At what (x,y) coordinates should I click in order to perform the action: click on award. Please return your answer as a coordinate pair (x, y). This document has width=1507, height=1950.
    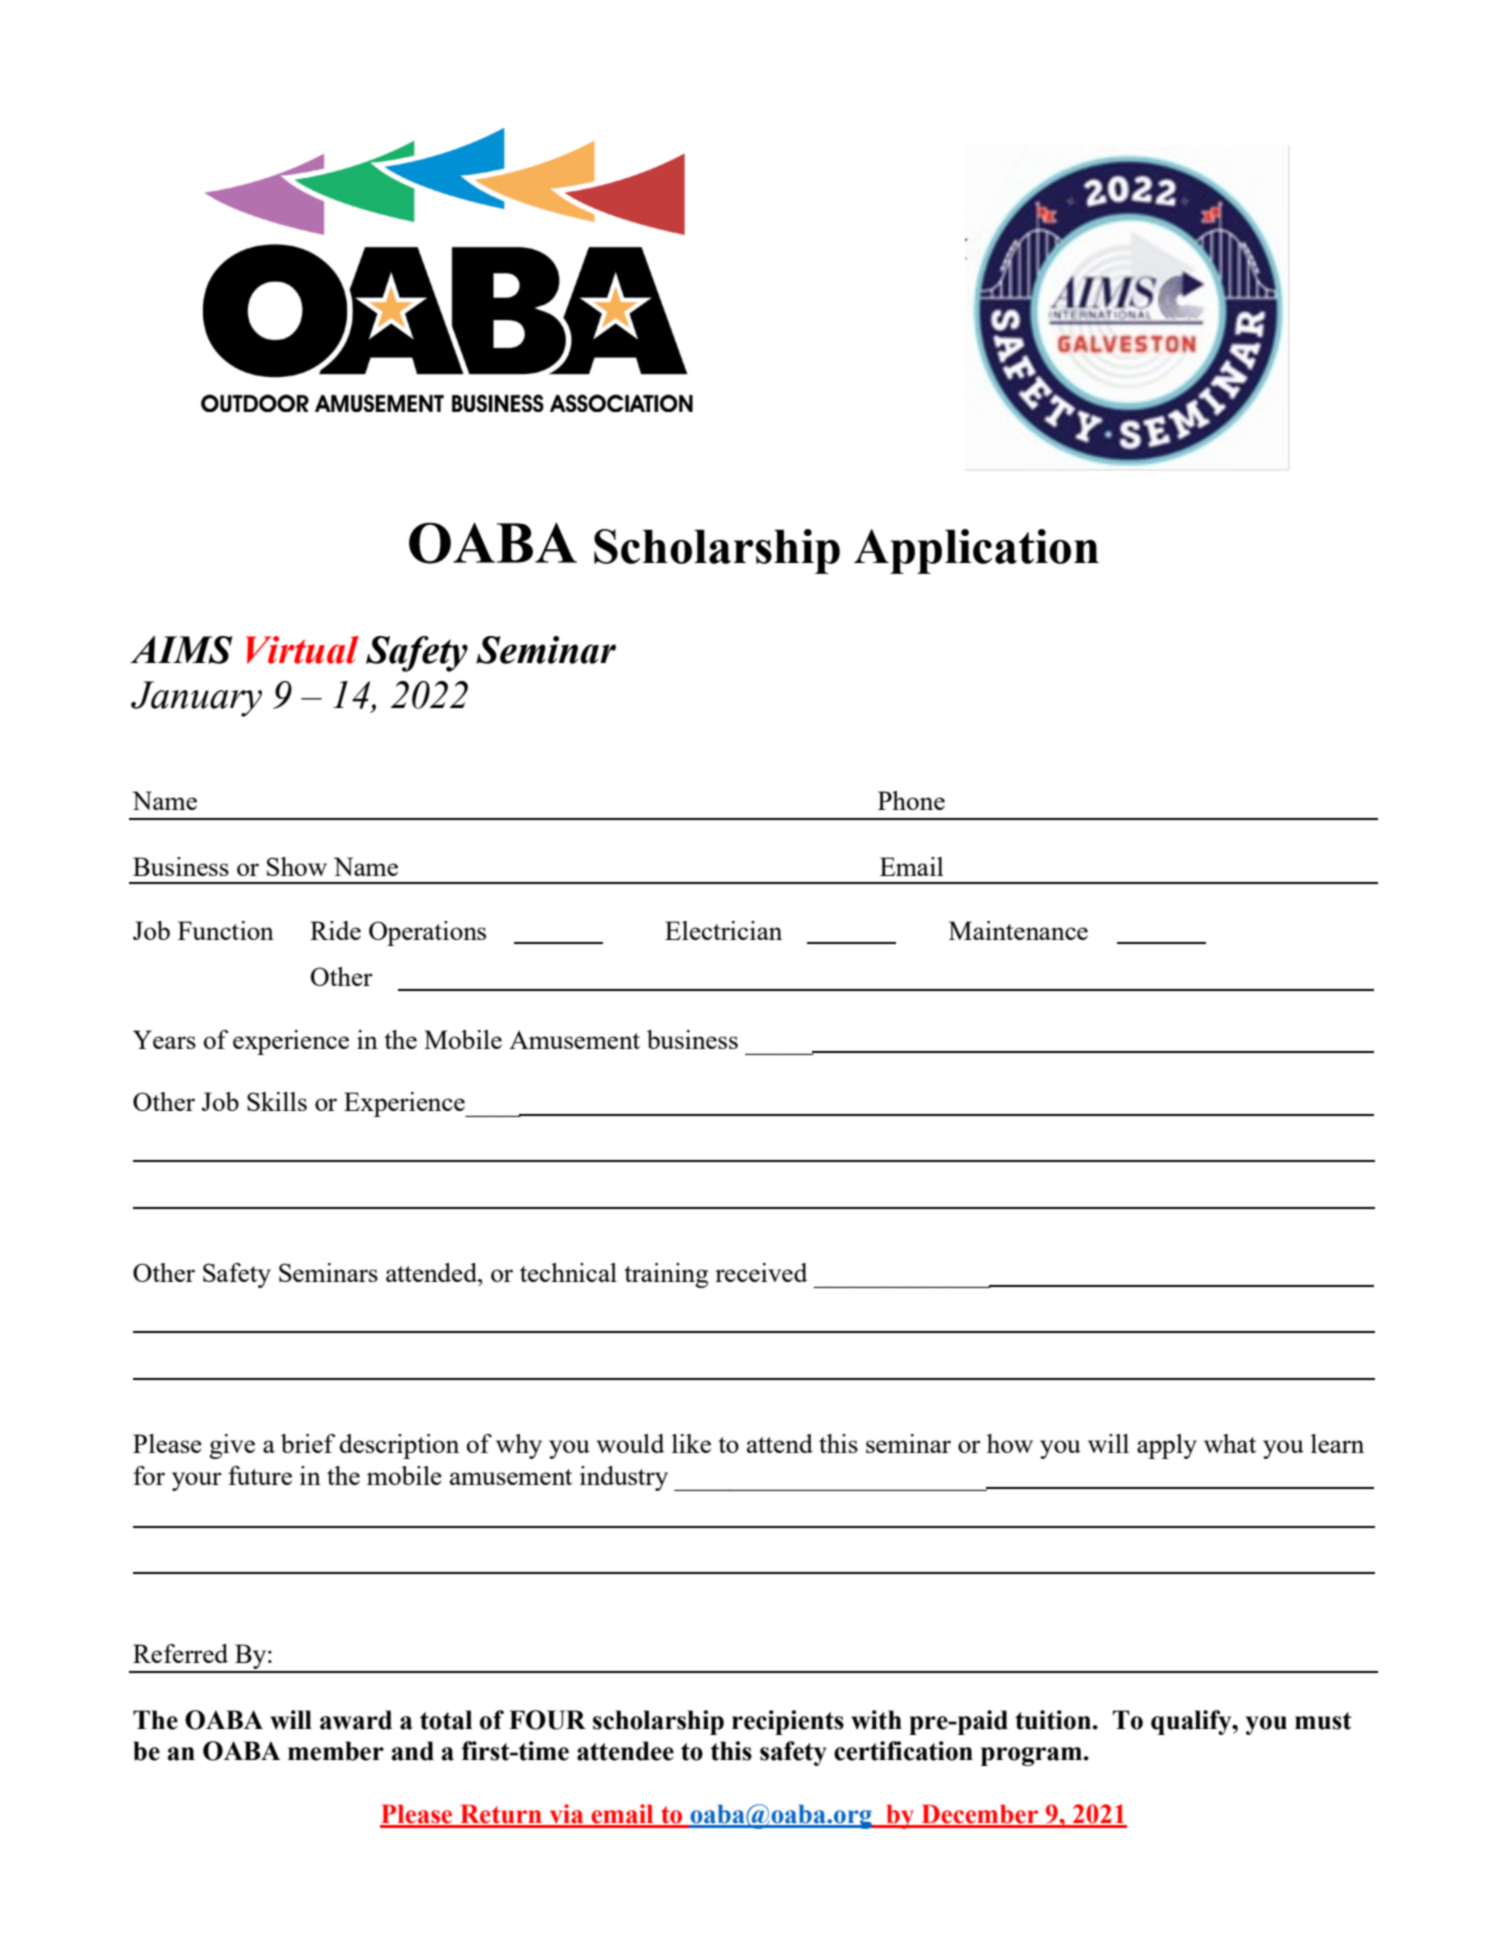
    Looking at the image, I should click on (356, 1720).
